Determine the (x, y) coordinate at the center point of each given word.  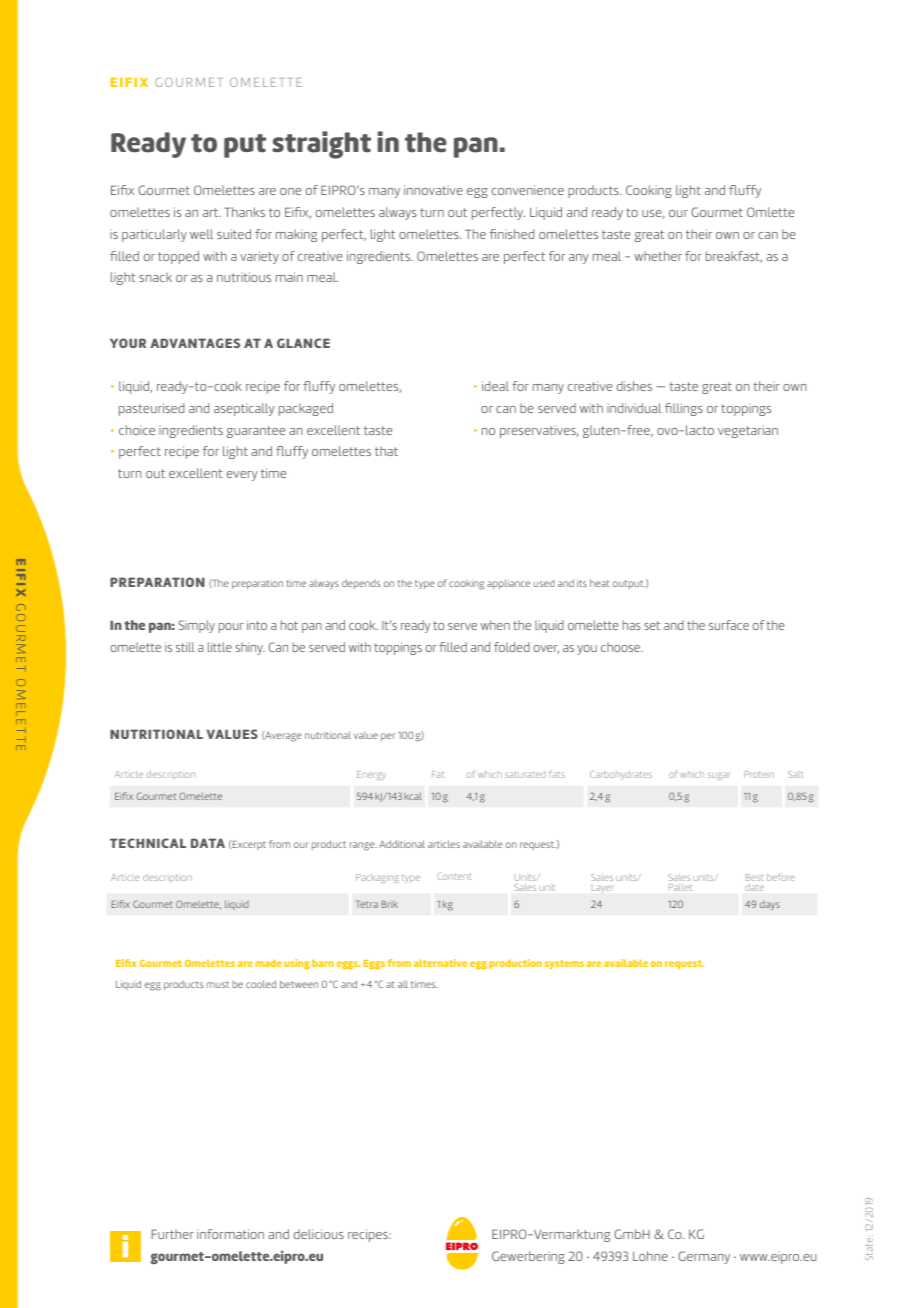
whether (658, 256)
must (218, 984)
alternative (440, 963)
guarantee (256, 432)
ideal (495, 386)
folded (512, 647)
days (770, 905)
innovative (433, 190)
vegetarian (748, 431)
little (220, 647)
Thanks (244, 212)
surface (729, 625)
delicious (319, 1234)
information (230, 1234)
